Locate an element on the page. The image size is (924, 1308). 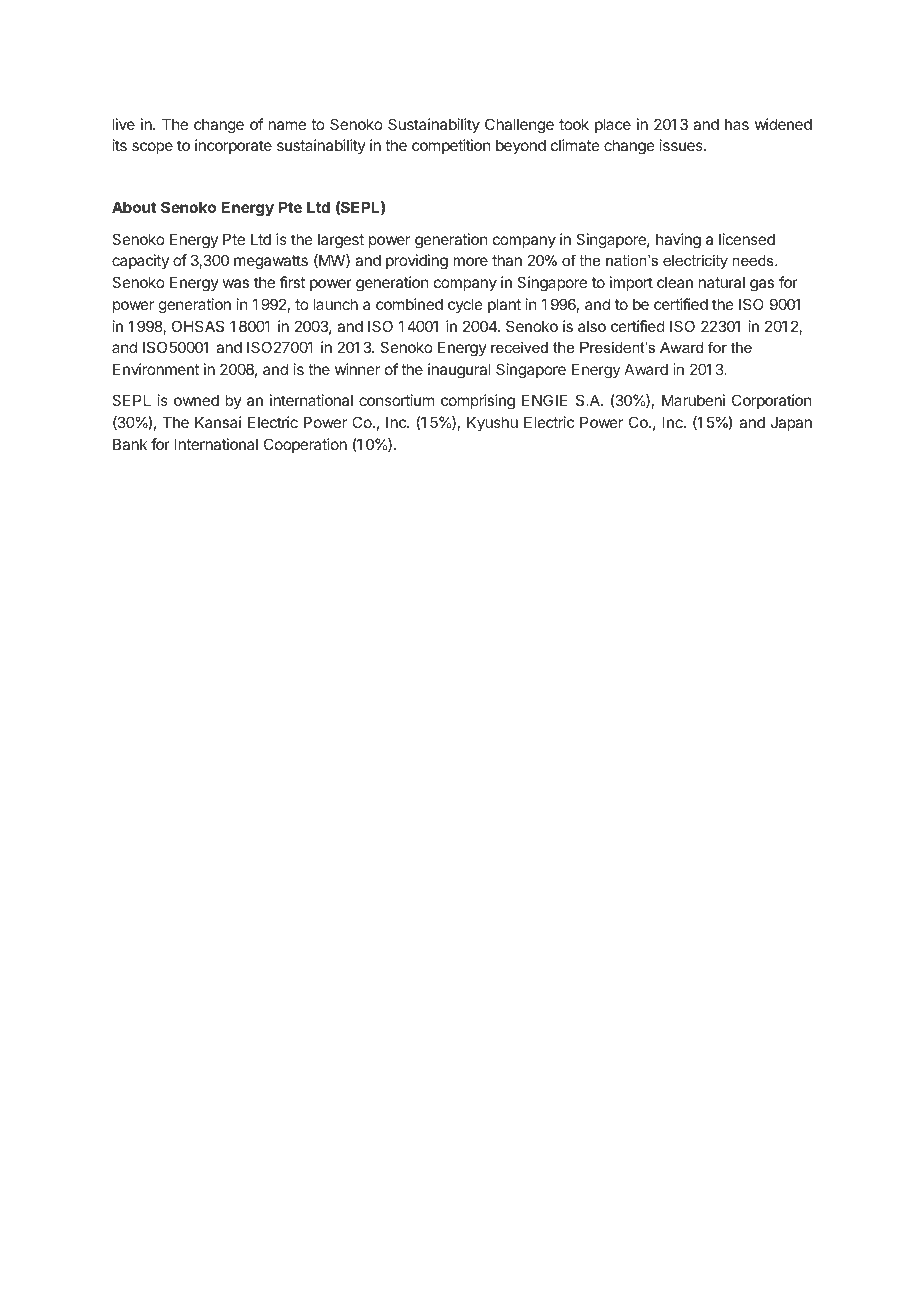
Japan is located at coordinates (791, 424).
